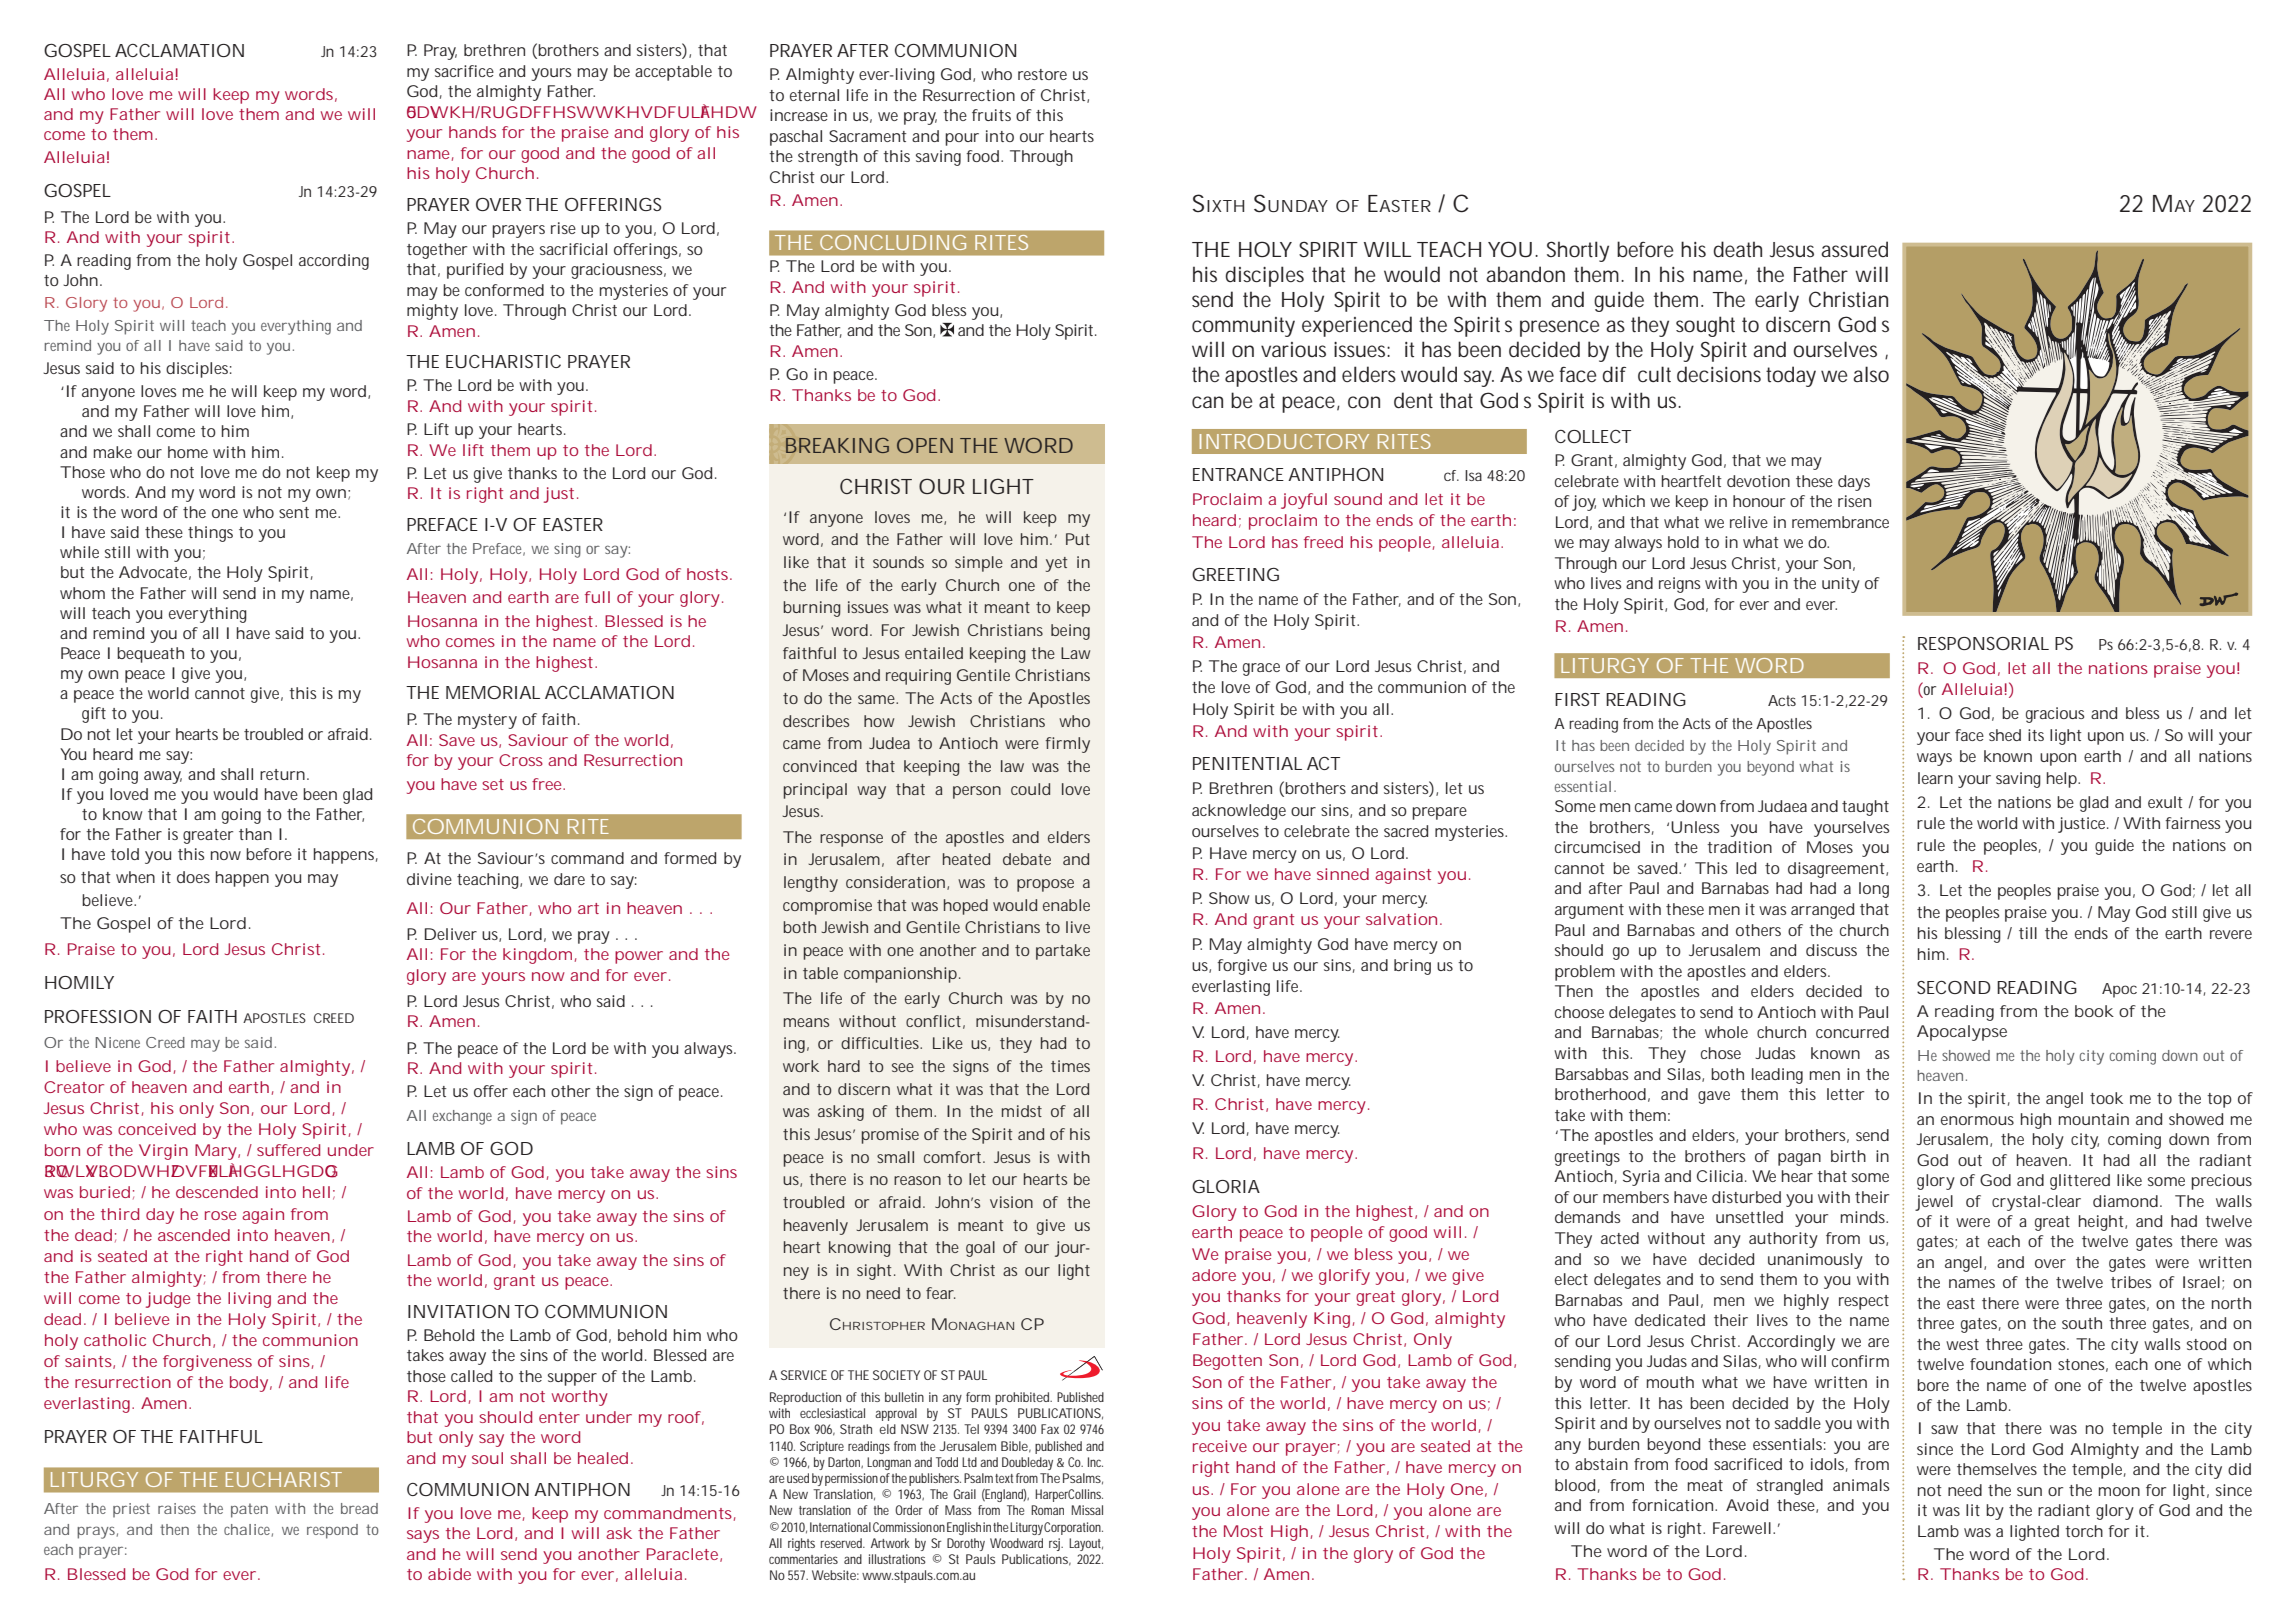  Describe the element at coordinates (1852, 1032) in the image. I see `concurred` at that location.
